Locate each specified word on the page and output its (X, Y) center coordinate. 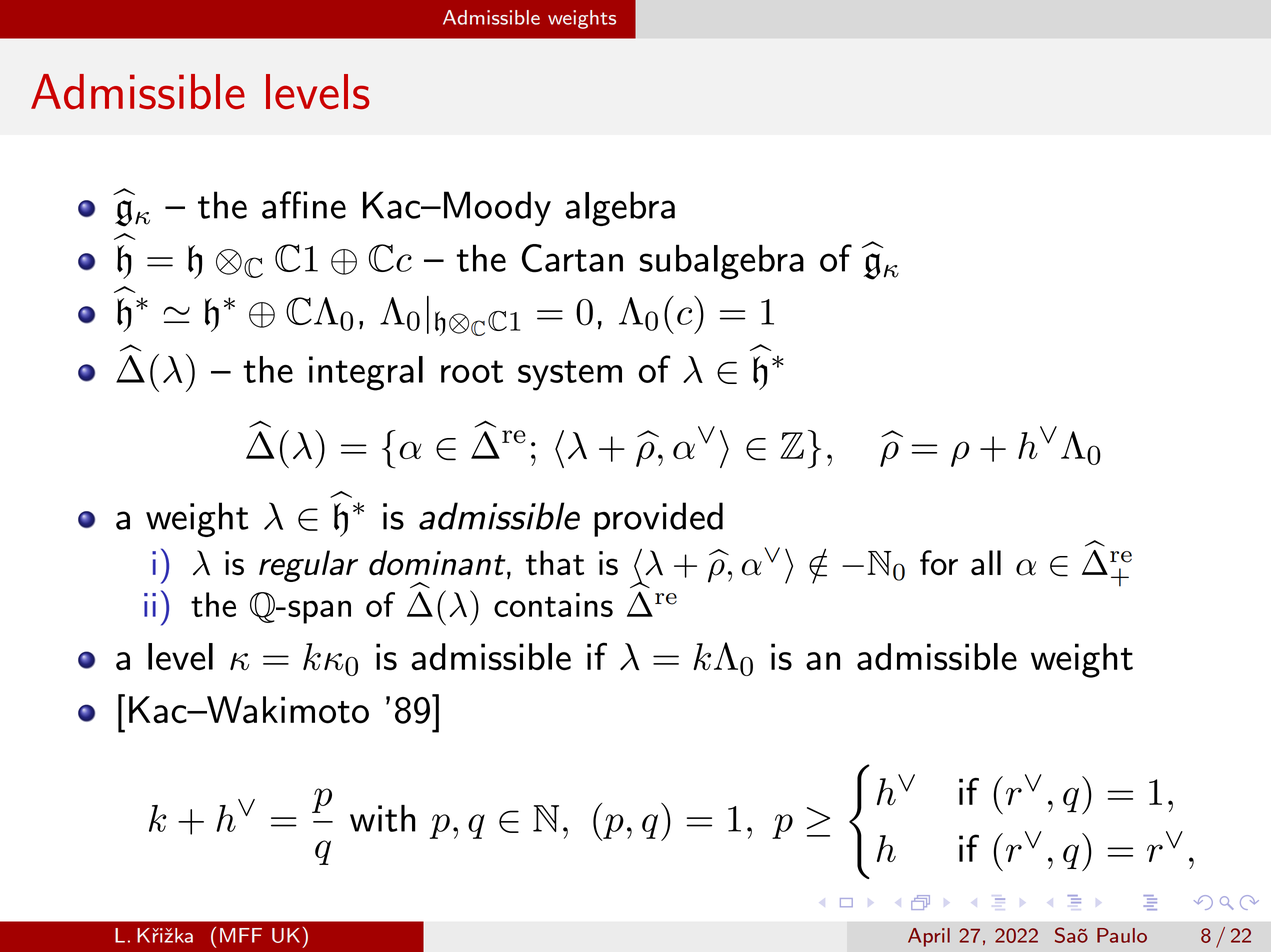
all (986, 563)
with (383, 818)
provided (658, 519)
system (570, 375)
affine (304, 205)
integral (366, 373)
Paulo (1122, 935)
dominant (438, 564)
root (472, 371)
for (939, 563)
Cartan (572, 258)
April (929, 937)
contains (553, 605)
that (555, 563)
